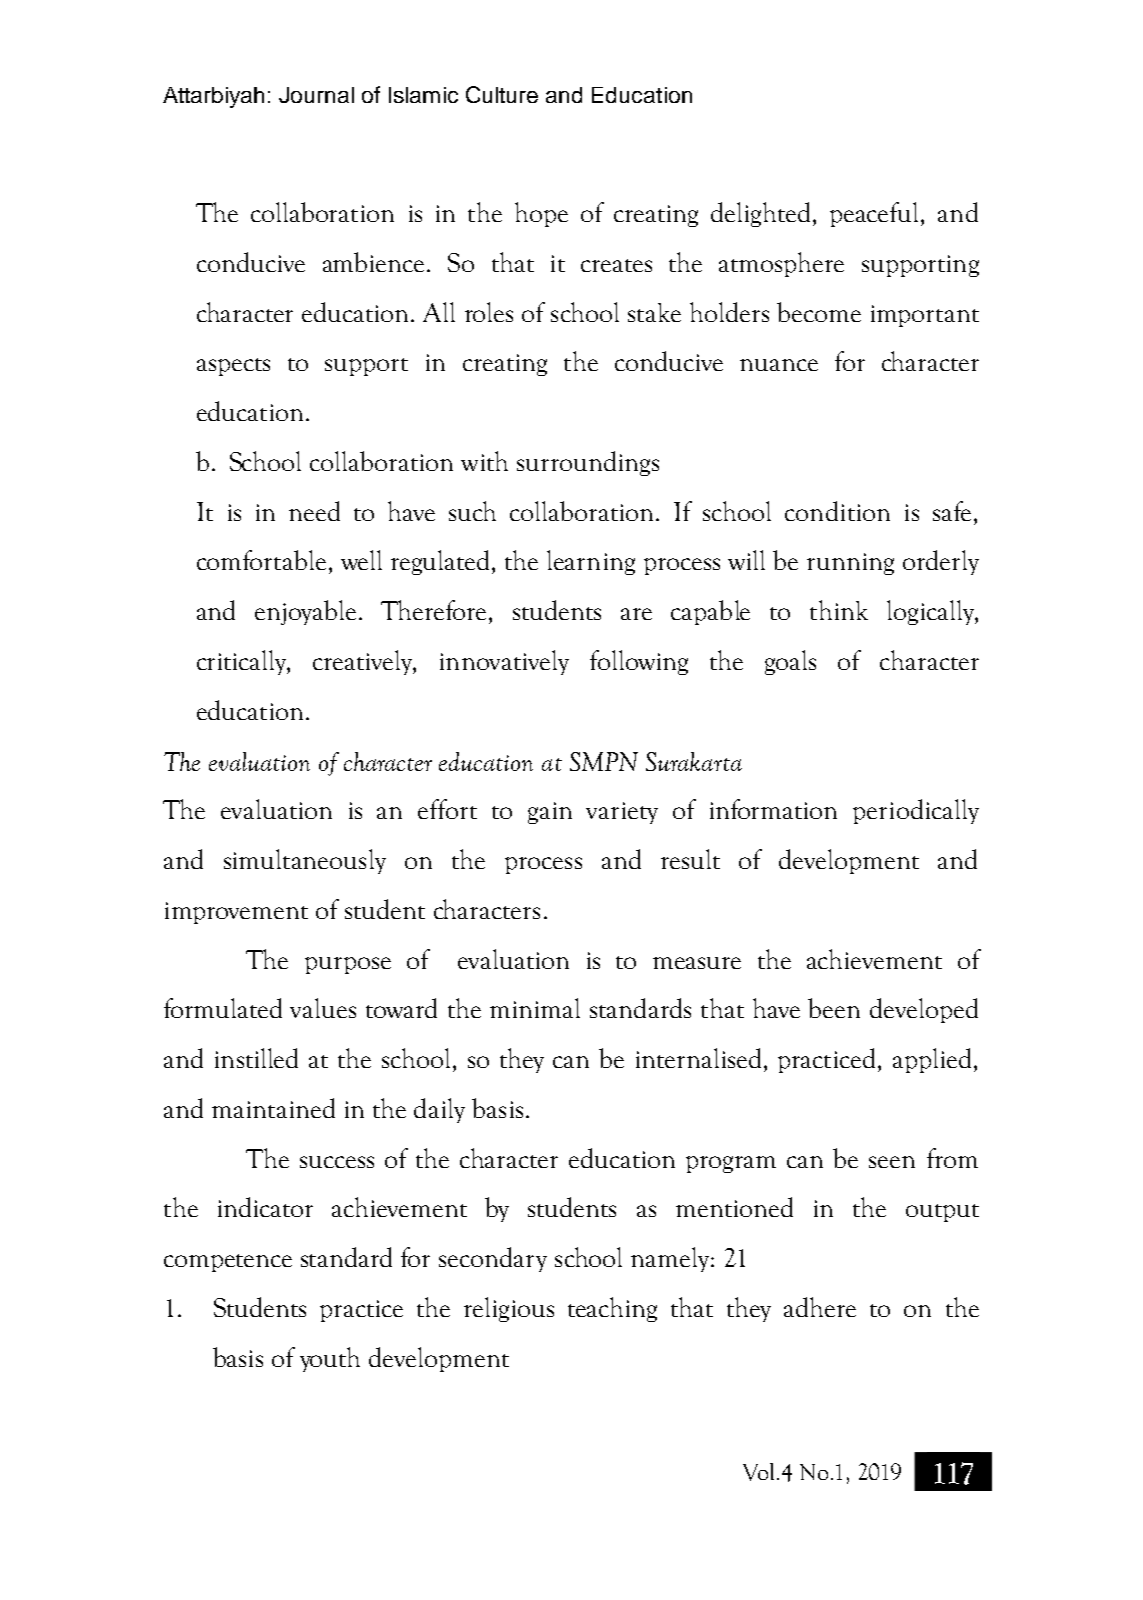 The width and height of the page is (1143, 1600). What do you see at coordinates (502, 94) in the page?
I see `Culture` at bounding box center [502, 94].
